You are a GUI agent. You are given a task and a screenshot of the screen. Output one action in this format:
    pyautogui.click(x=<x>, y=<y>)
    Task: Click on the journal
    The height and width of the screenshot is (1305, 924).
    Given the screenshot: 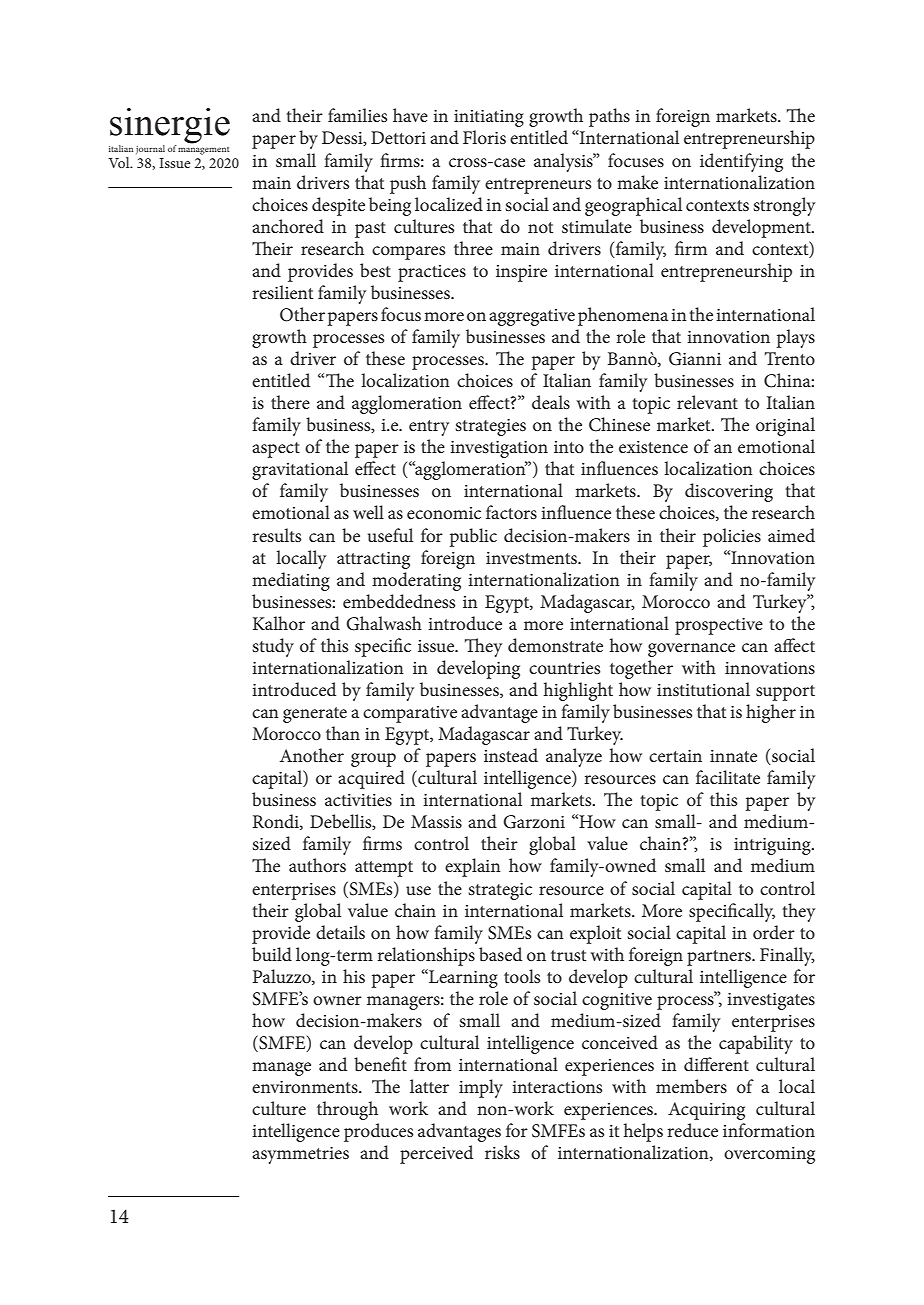 What is the action you would take?
    pyautogui.click(x=150, y=149)
